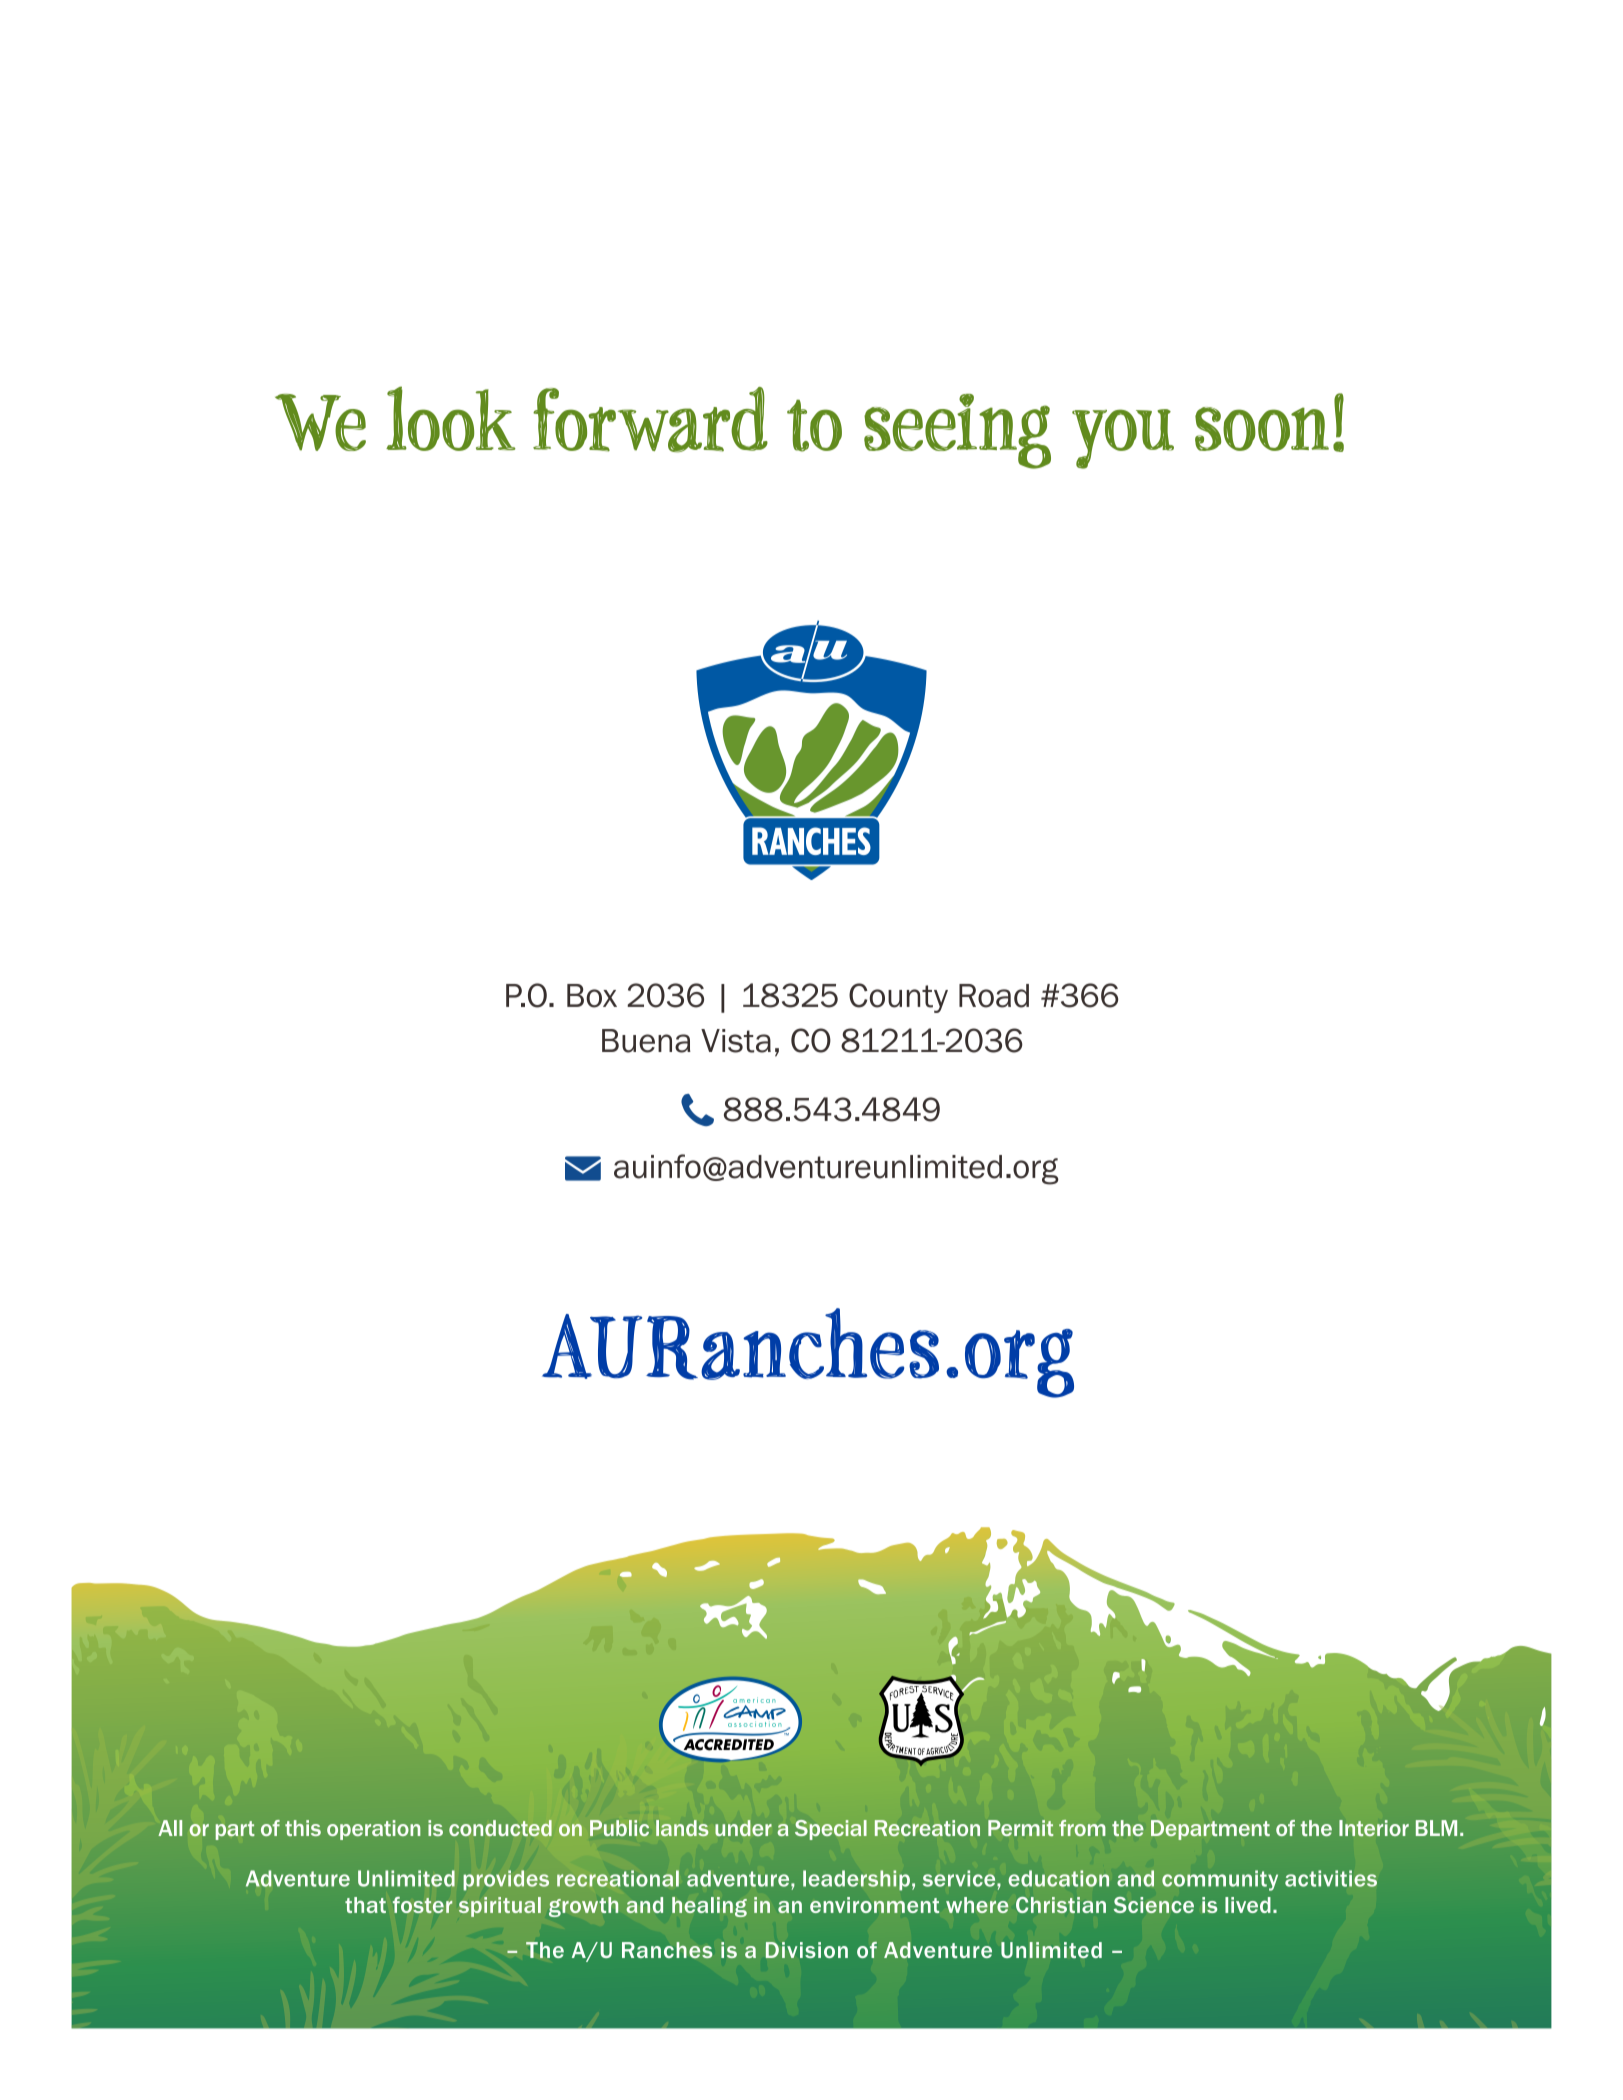 This document has height=2100, width=1623. Describe the element at coordinates (957, 431) in the document. I see `seeing` at that location.
